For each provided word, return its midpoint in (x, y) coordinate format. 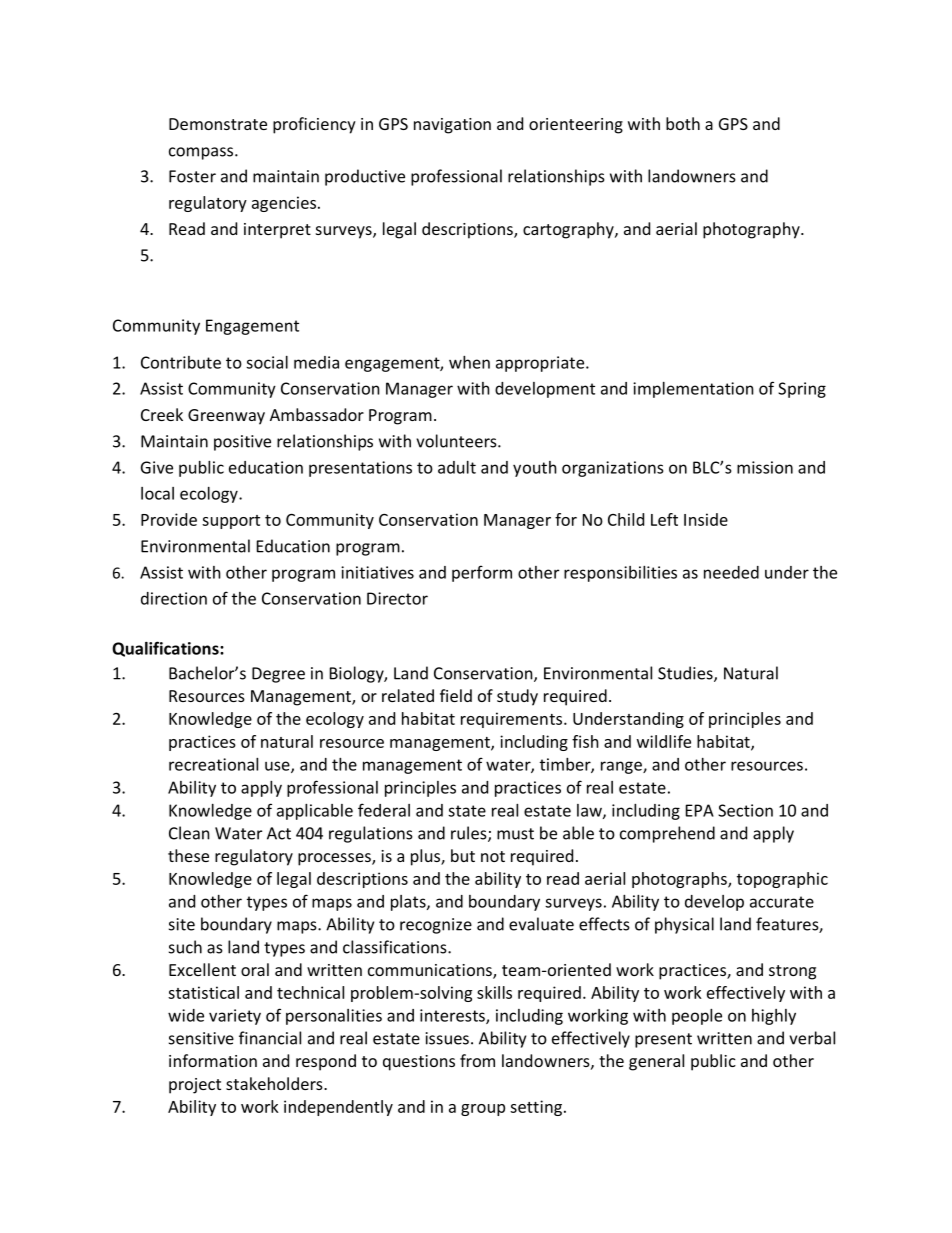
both (683, 123)
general (656, 1062)
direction (174, 598)
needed (731, 572)
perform (482, 573)
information (213, 1060)
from (477, 1060)
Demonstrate (218, 124)
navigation (452, 126)
